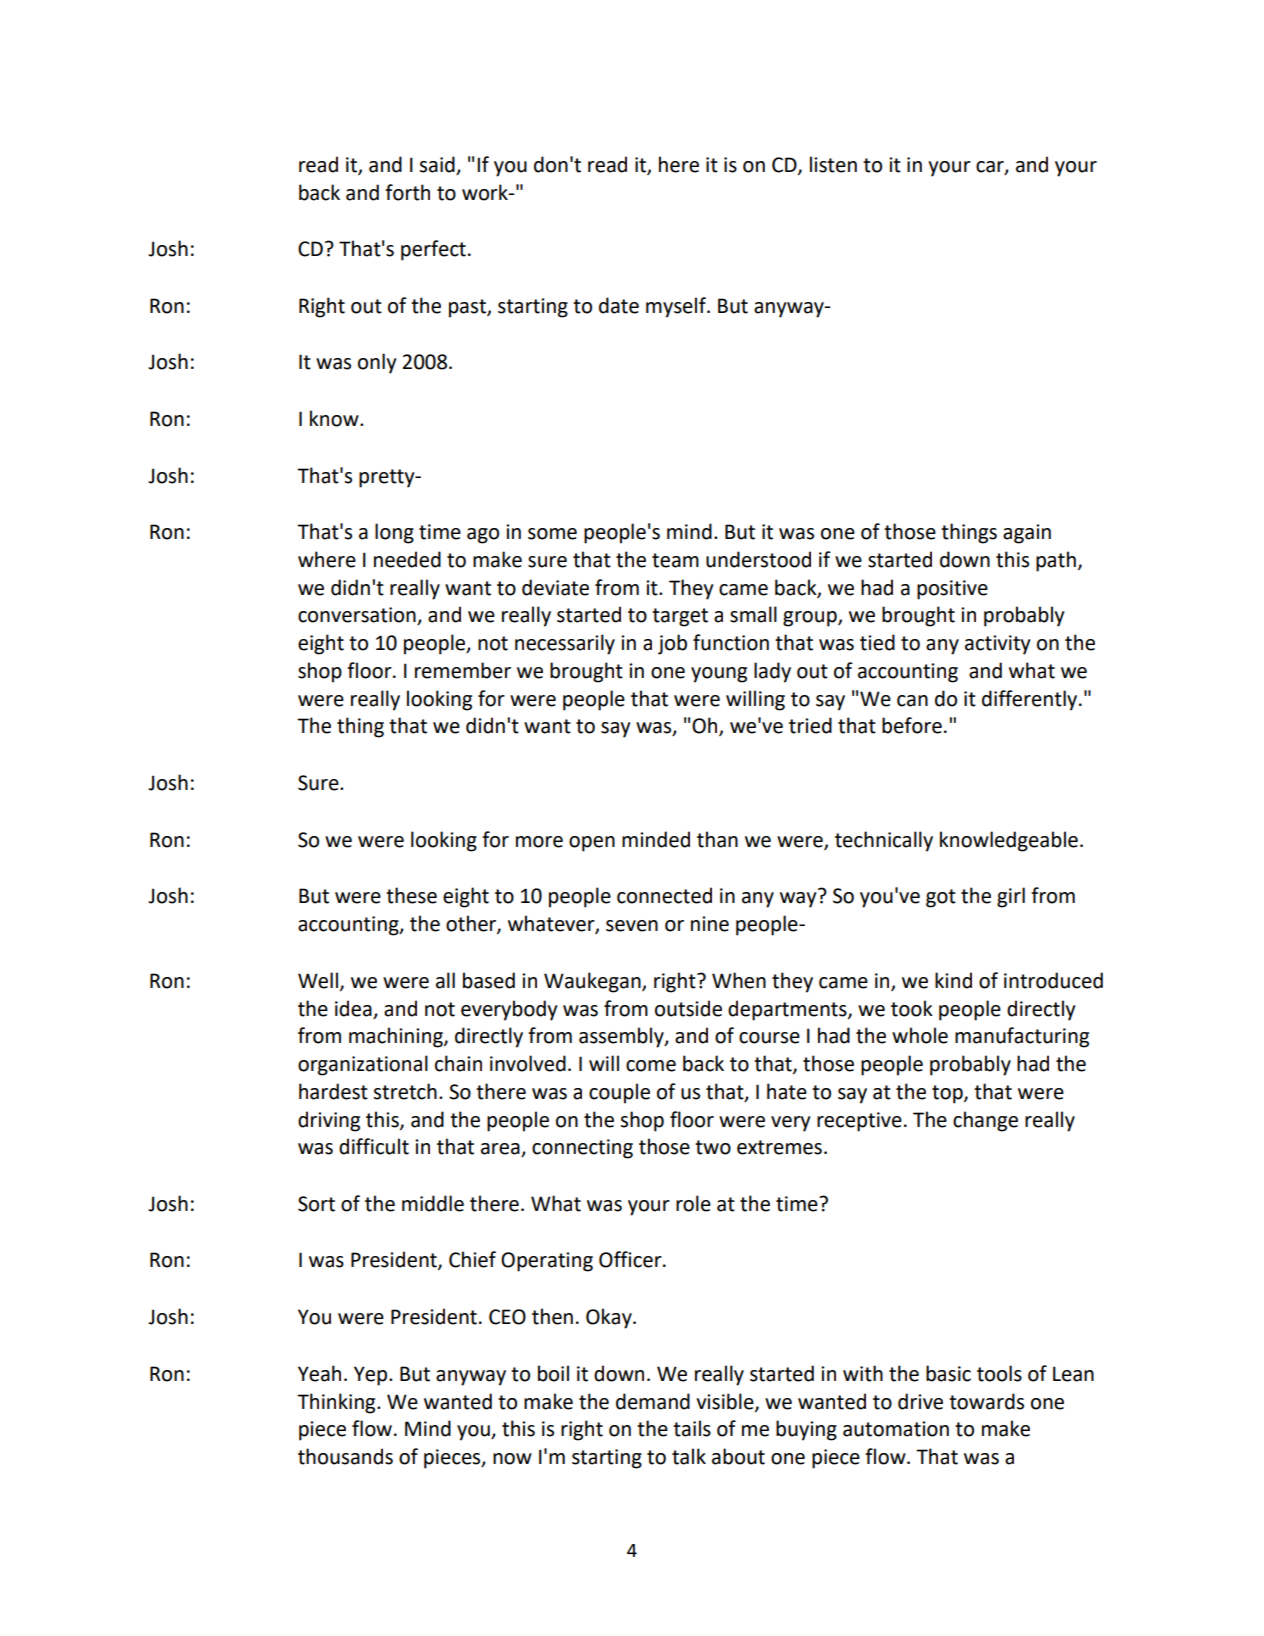  Describe the element at coordinates (677, 307) in the page. I see `myself` at that location.
